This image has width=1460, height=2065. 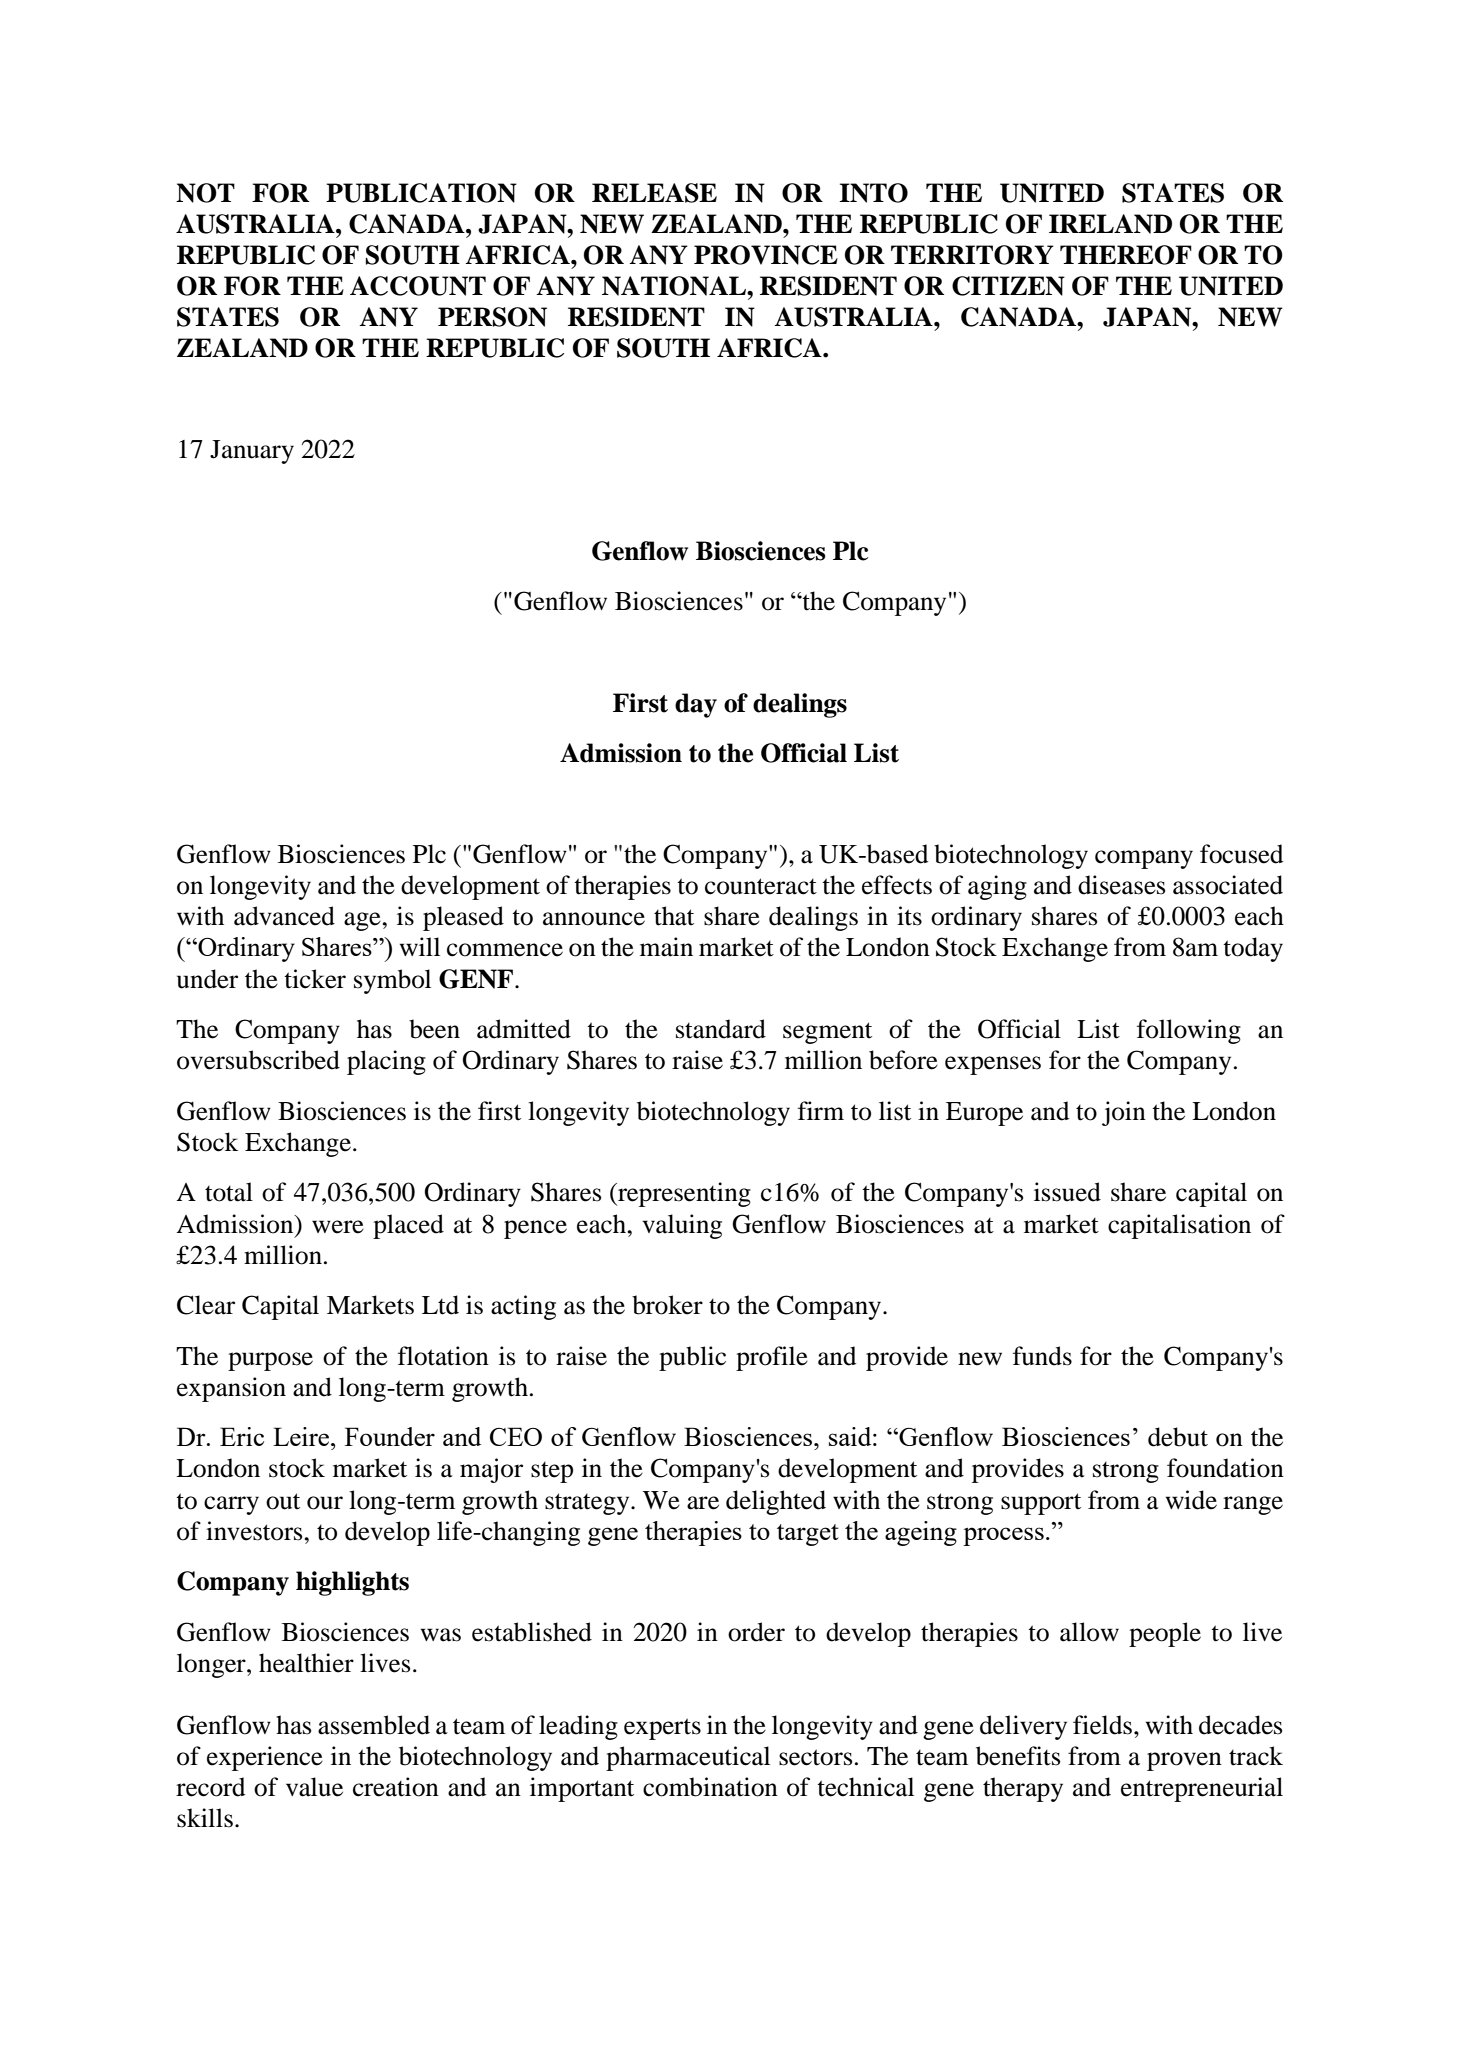 I want to click on proven, so click(x=1184, y=1761).
